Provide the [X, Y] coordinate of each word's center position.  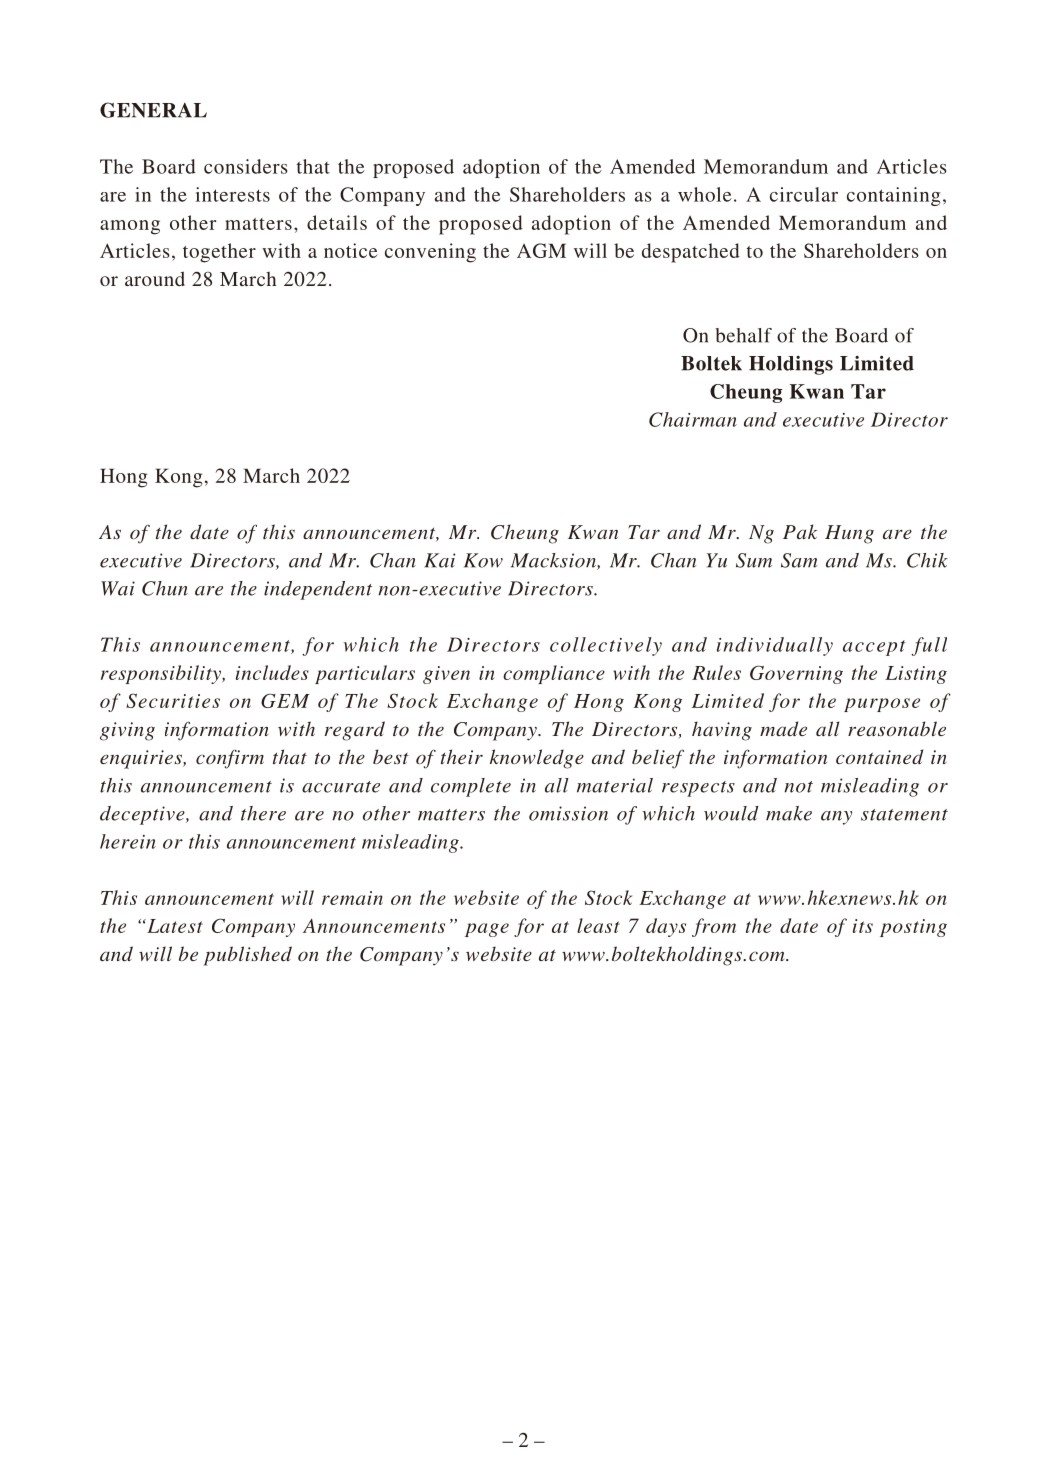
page [487, 930]
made [783, 728]
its [863, 926]
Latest [174, 926]
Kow [483, 560]
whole [705, 194]
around [155, 278]
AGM [541, 250]
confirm [230, 759]
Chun [165, 588]
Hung [849, 534]
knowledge [537, 759]
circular [804, 194]
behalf [743, 335]
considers [246, 166]
